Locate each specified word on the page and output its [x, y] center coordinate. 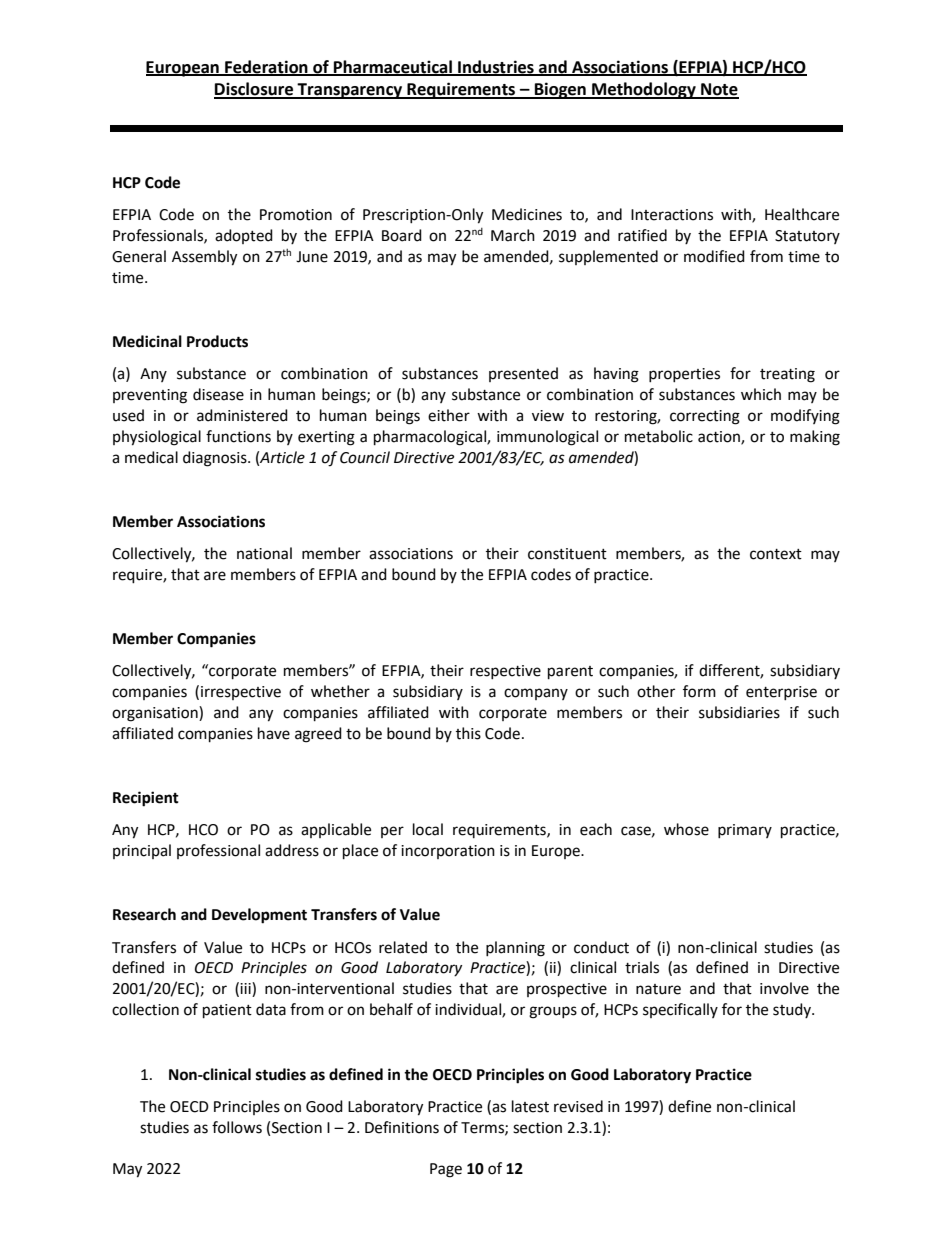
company [536, 694]
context [776, 554]
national [264, 553]
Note [719, 90]
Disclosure [255, 90]
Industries [496, 67]
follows [237, 1127]
